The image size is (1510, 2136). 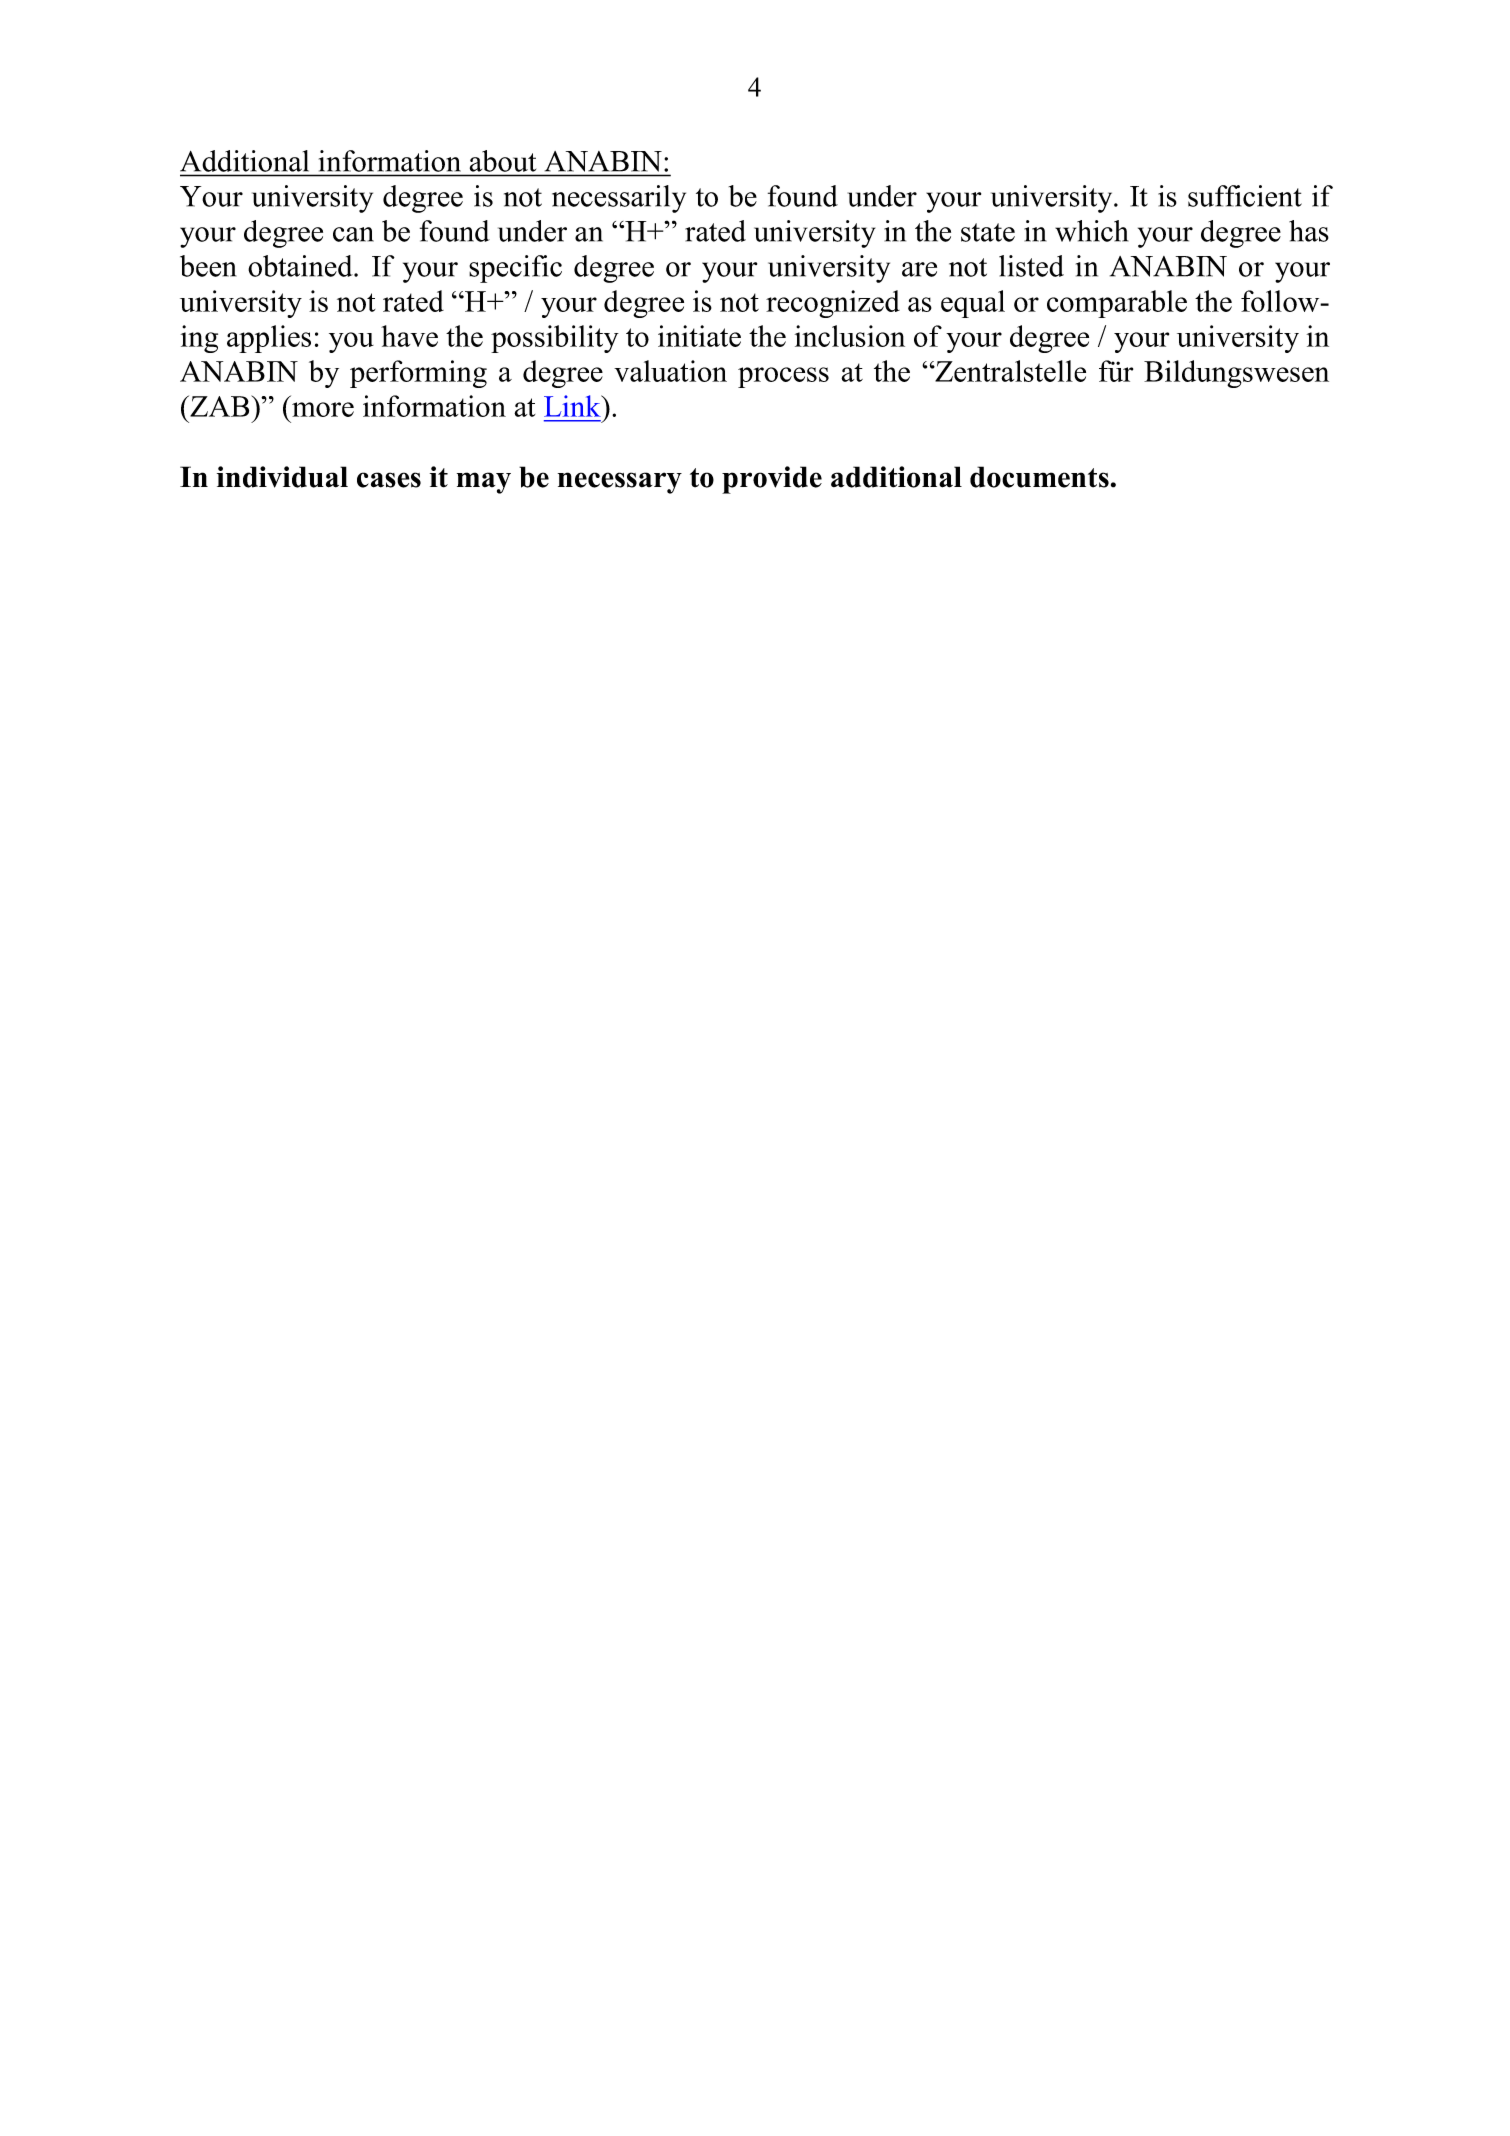 I want to click on have, so click(x=409, y=336).
